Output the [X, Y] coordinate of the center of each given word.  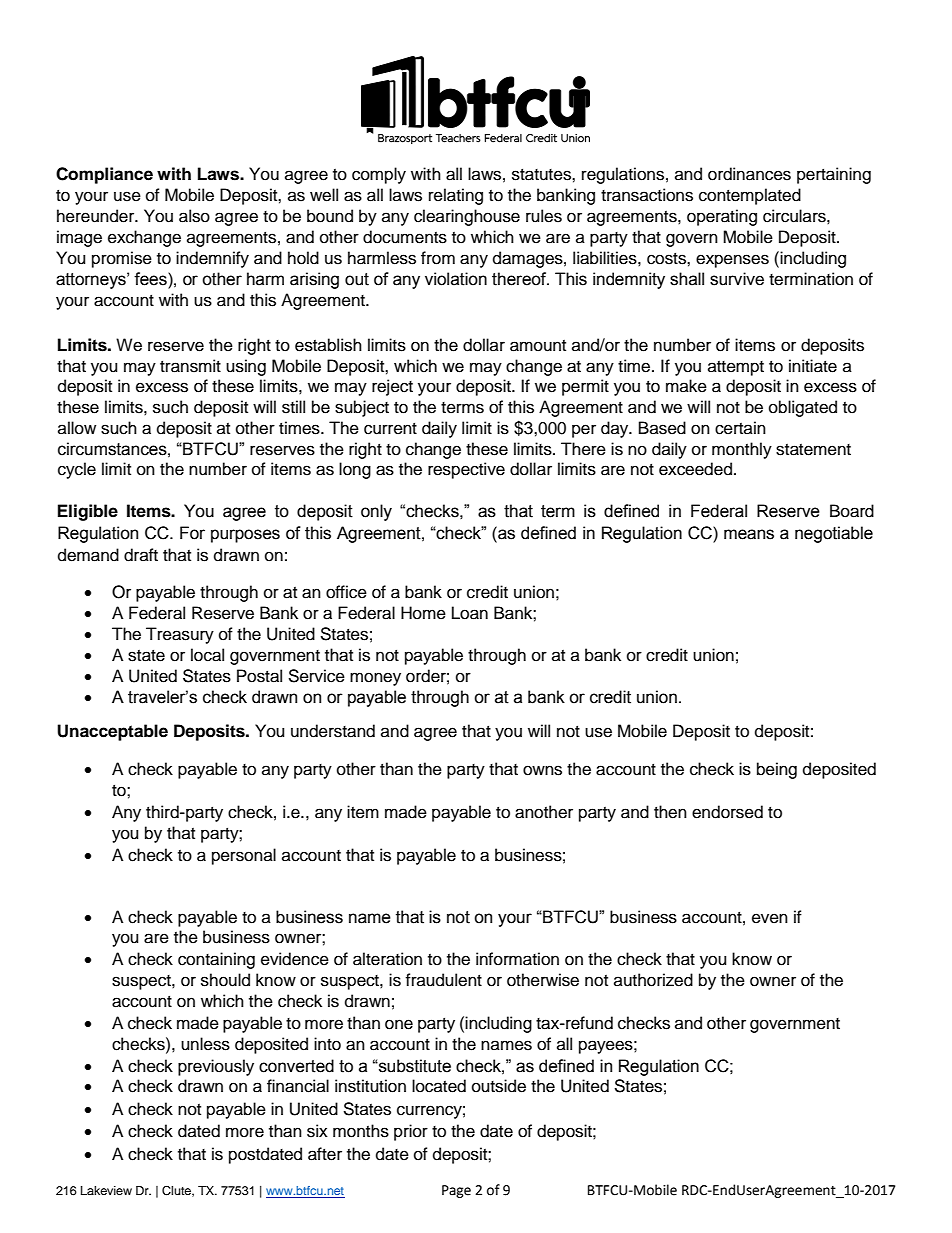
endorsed [727, 812]
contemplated [750, 196]
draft [141, 555]
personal [244, 856]
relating [456, 196]
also [194, 216]
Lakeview [106, 1190]
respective [466, 470]
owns [542, 770]
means [749, 534]
